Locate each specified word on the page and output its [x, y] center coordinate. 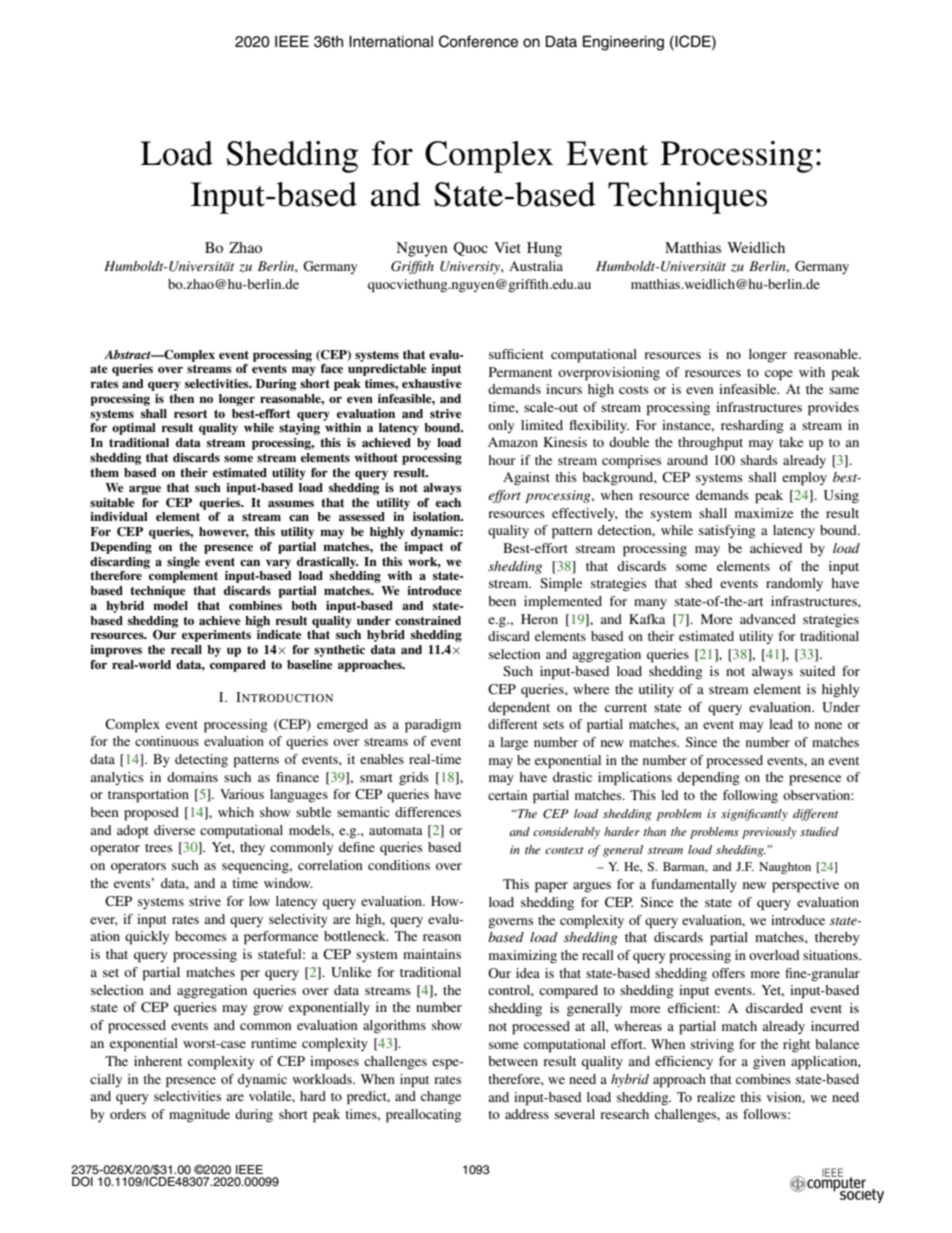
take [791, 442]
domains [192, 777]
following [750, 796]
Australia [536, 266]
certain [507, 795]
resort [190, 414]
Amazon [513, 442]
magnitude [199, 1116]
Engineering [623, 43]
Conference [478, 41]
